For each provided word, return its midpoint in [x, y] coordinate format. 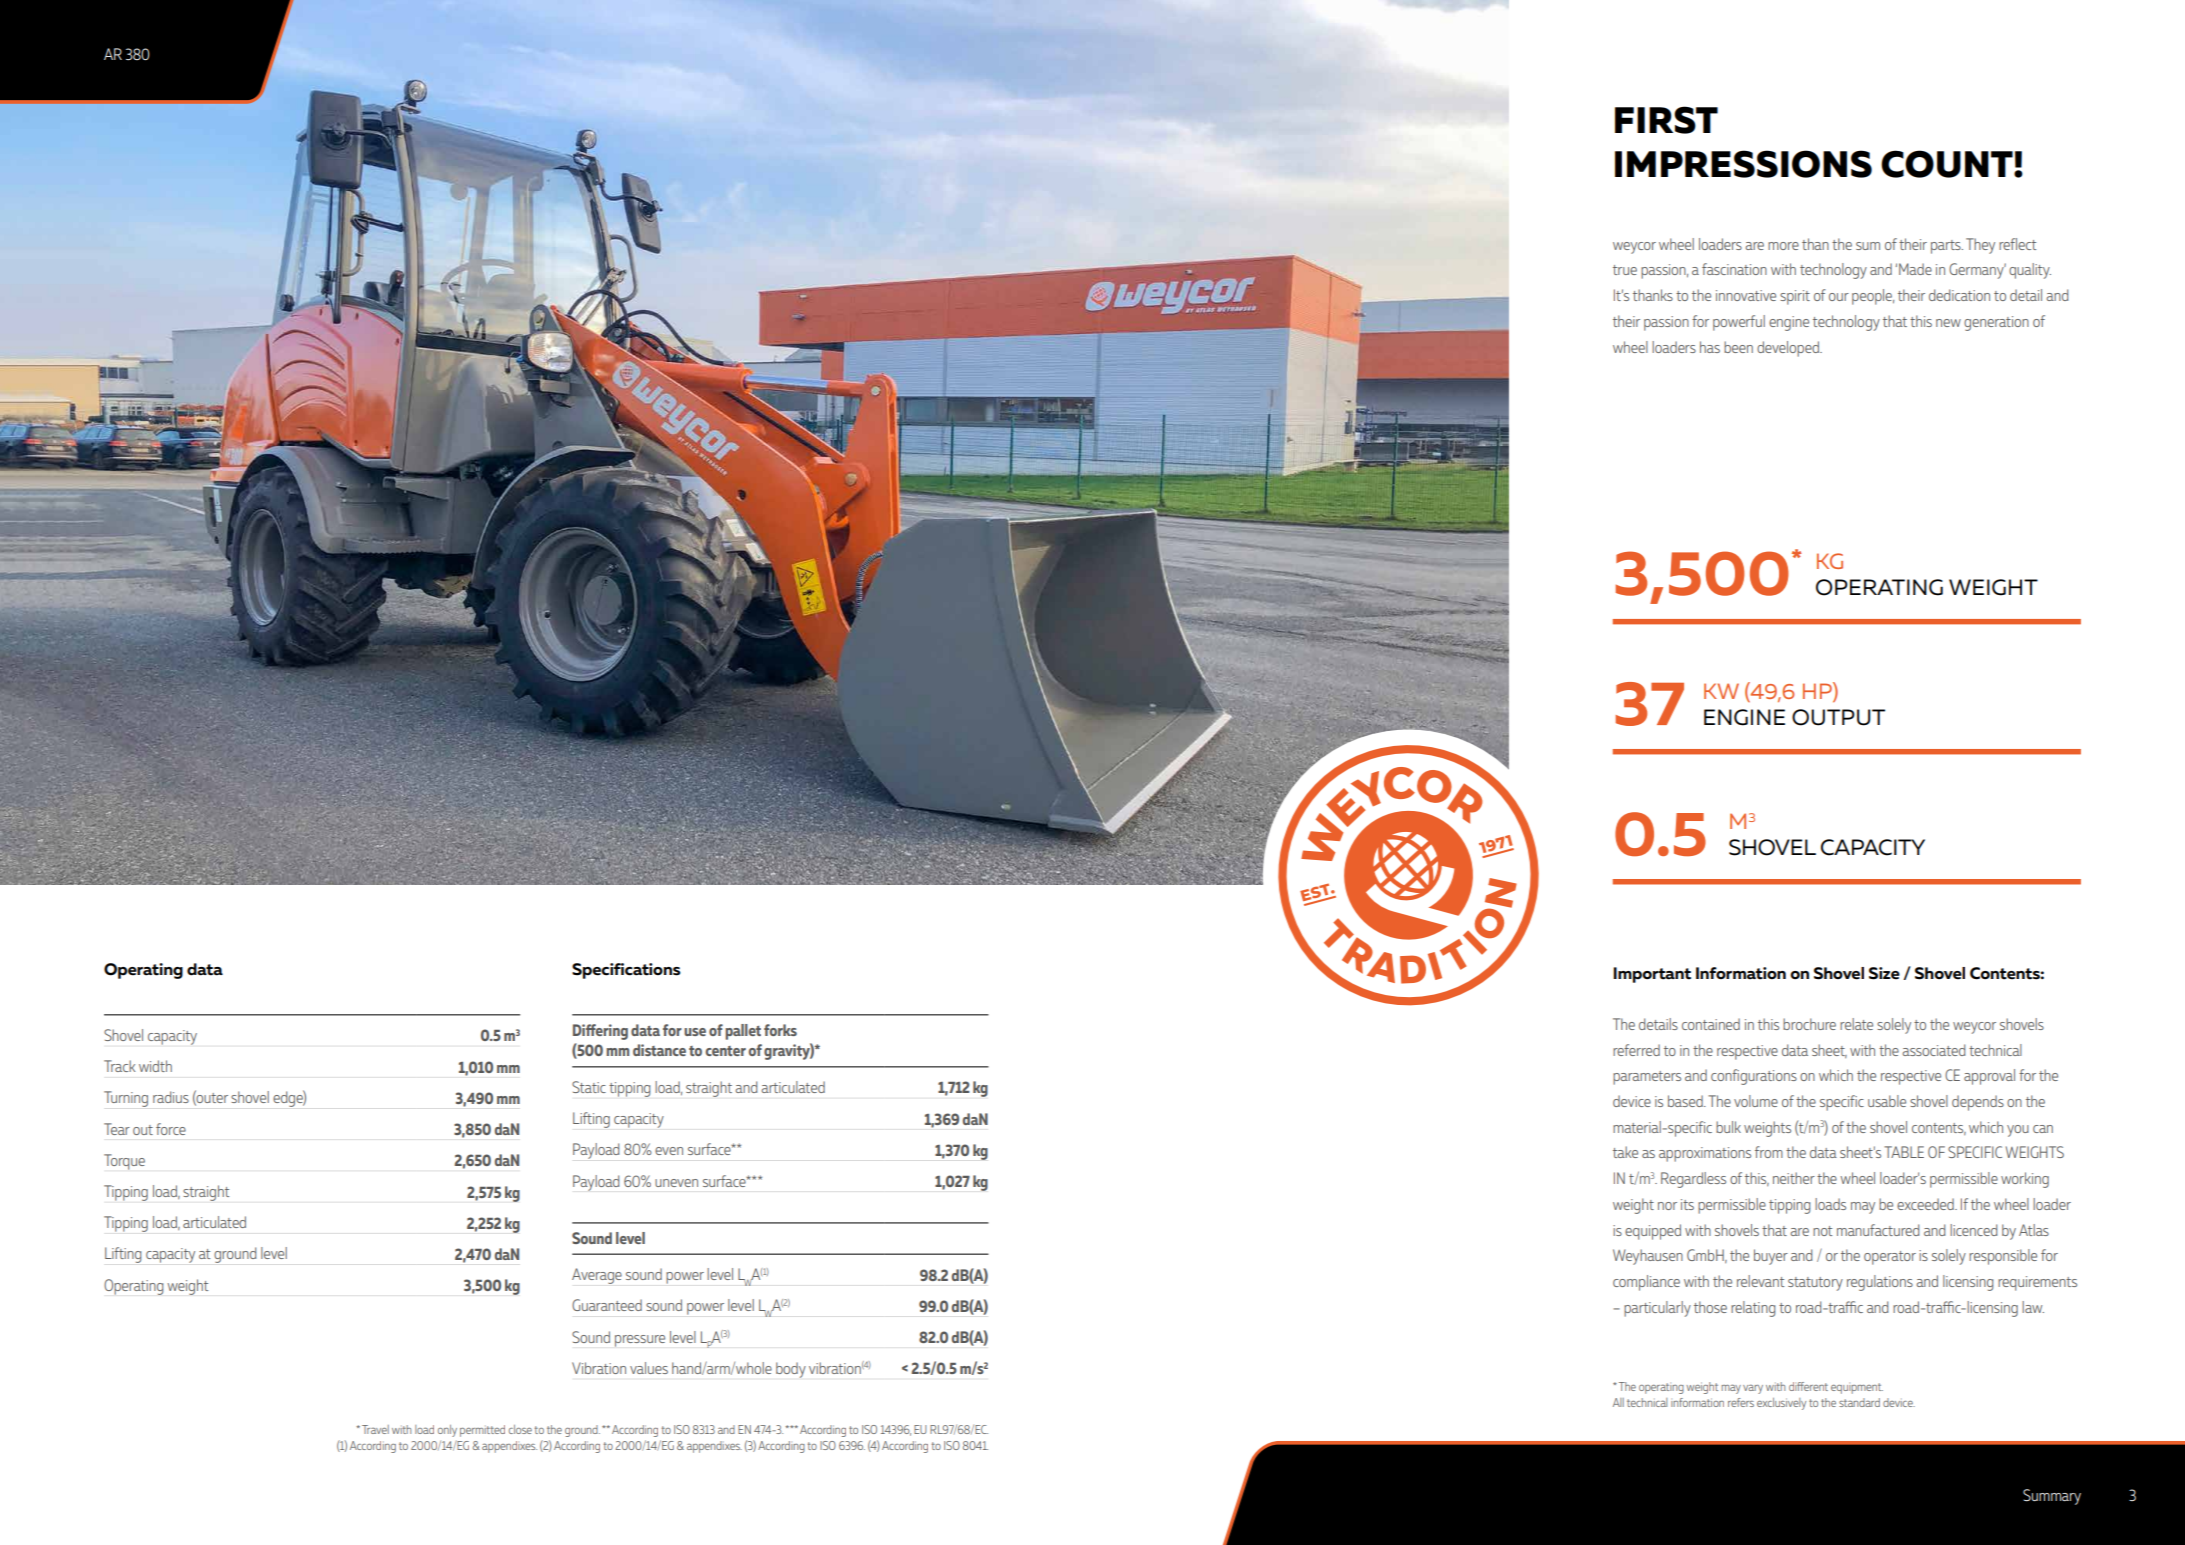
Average [597, 1276]
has [1710, 347]
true [1625, 270]
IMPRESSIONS [1743, 164]
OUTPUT [1838, 717]
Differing [600, 1032]
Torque [124, 1162]
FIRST [1666, 120]
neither [1794, 1178]
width [155, 1066]
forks [780, 1030]
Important [1652, 975]
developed [1789, 349]
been [1738, 347]
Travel [375, 1429]
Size [1884, 973]
